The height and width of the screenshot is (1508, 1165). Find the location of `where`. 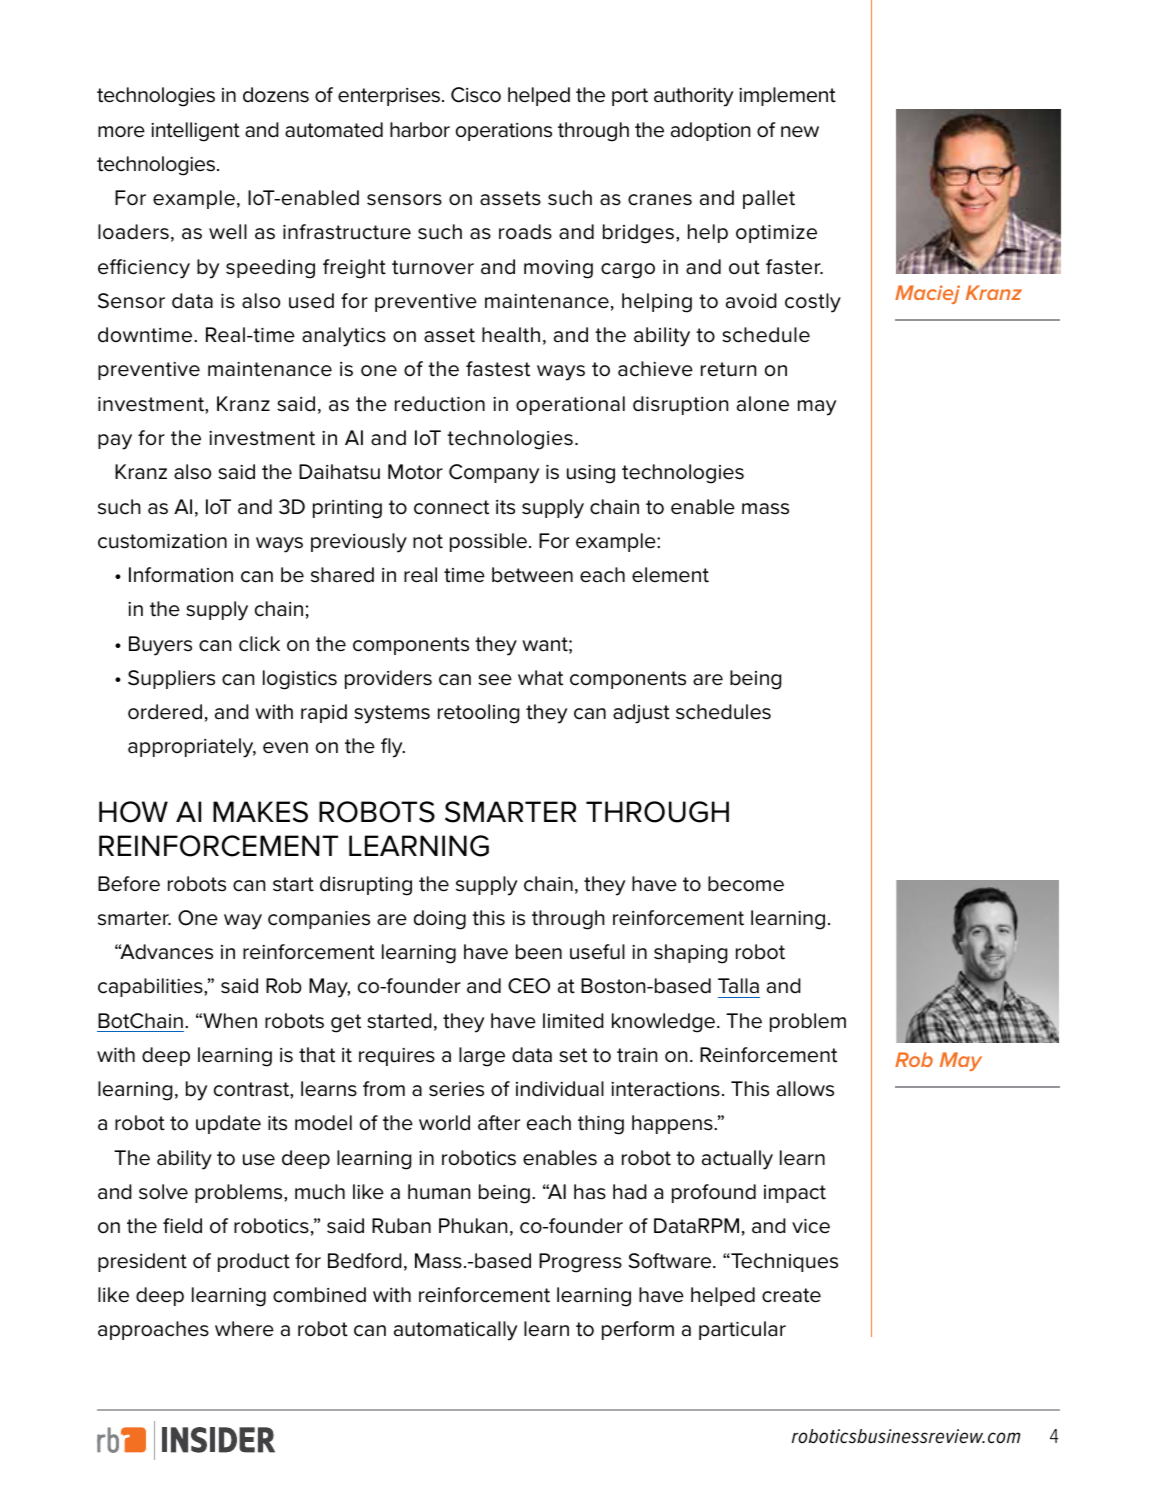

where is located at coordinates (244, 1329).
